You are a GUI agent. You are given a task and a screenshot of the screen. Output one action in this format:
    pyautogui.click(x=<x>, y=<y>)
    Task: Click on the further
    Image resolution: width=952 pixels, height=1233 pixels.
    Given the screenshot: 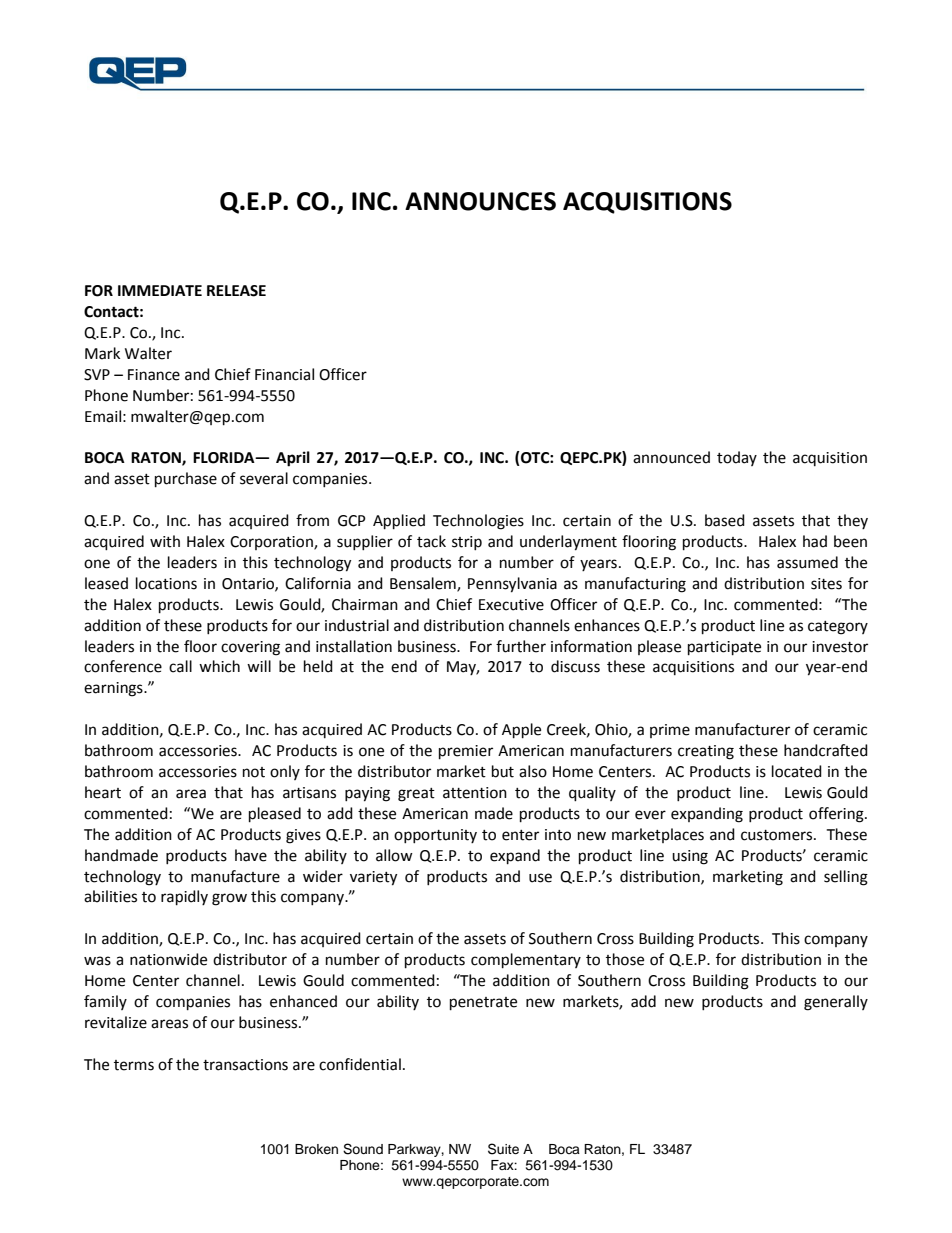 What is the action you would take?
    pyautogui.click(x=521, y=646)
